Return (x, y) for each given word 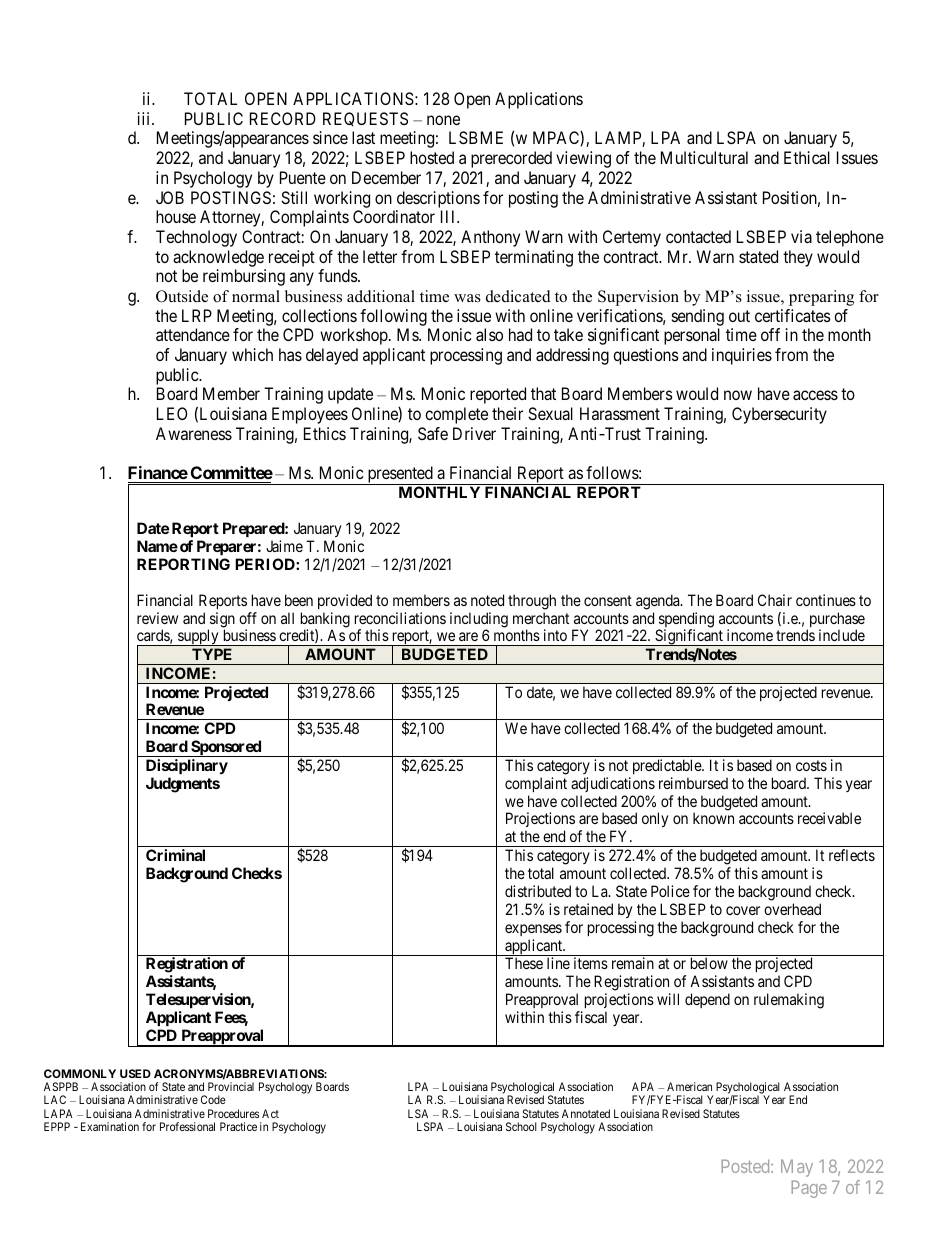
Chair (775, 600)
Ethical (807, 157)
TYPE (212, 654)
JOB (170, 197)
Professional (187, 1126)
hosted (432, 157)
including (479, 621)
